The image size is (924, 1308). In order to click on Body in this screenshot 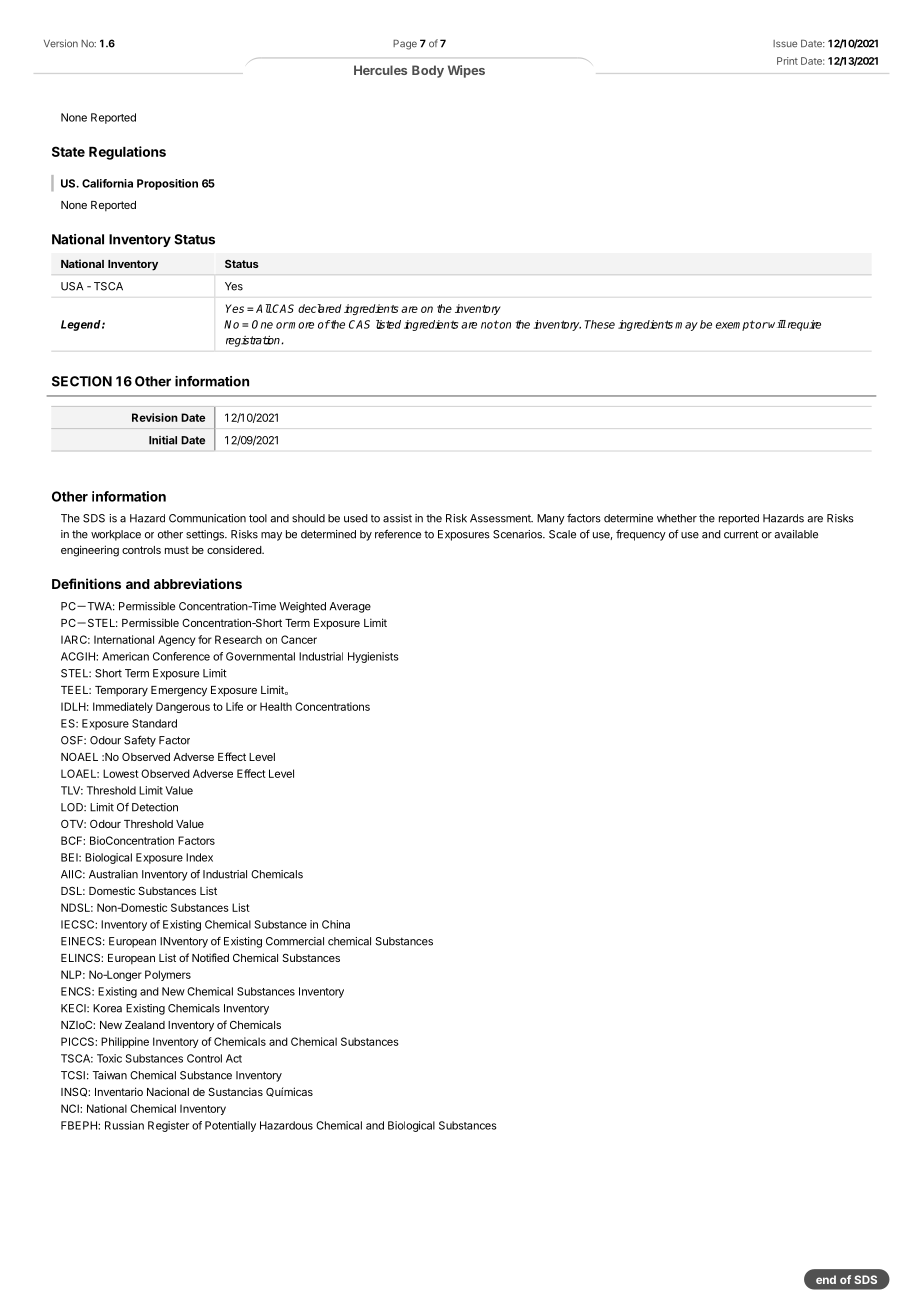, I will do `click(428, 71)`.
